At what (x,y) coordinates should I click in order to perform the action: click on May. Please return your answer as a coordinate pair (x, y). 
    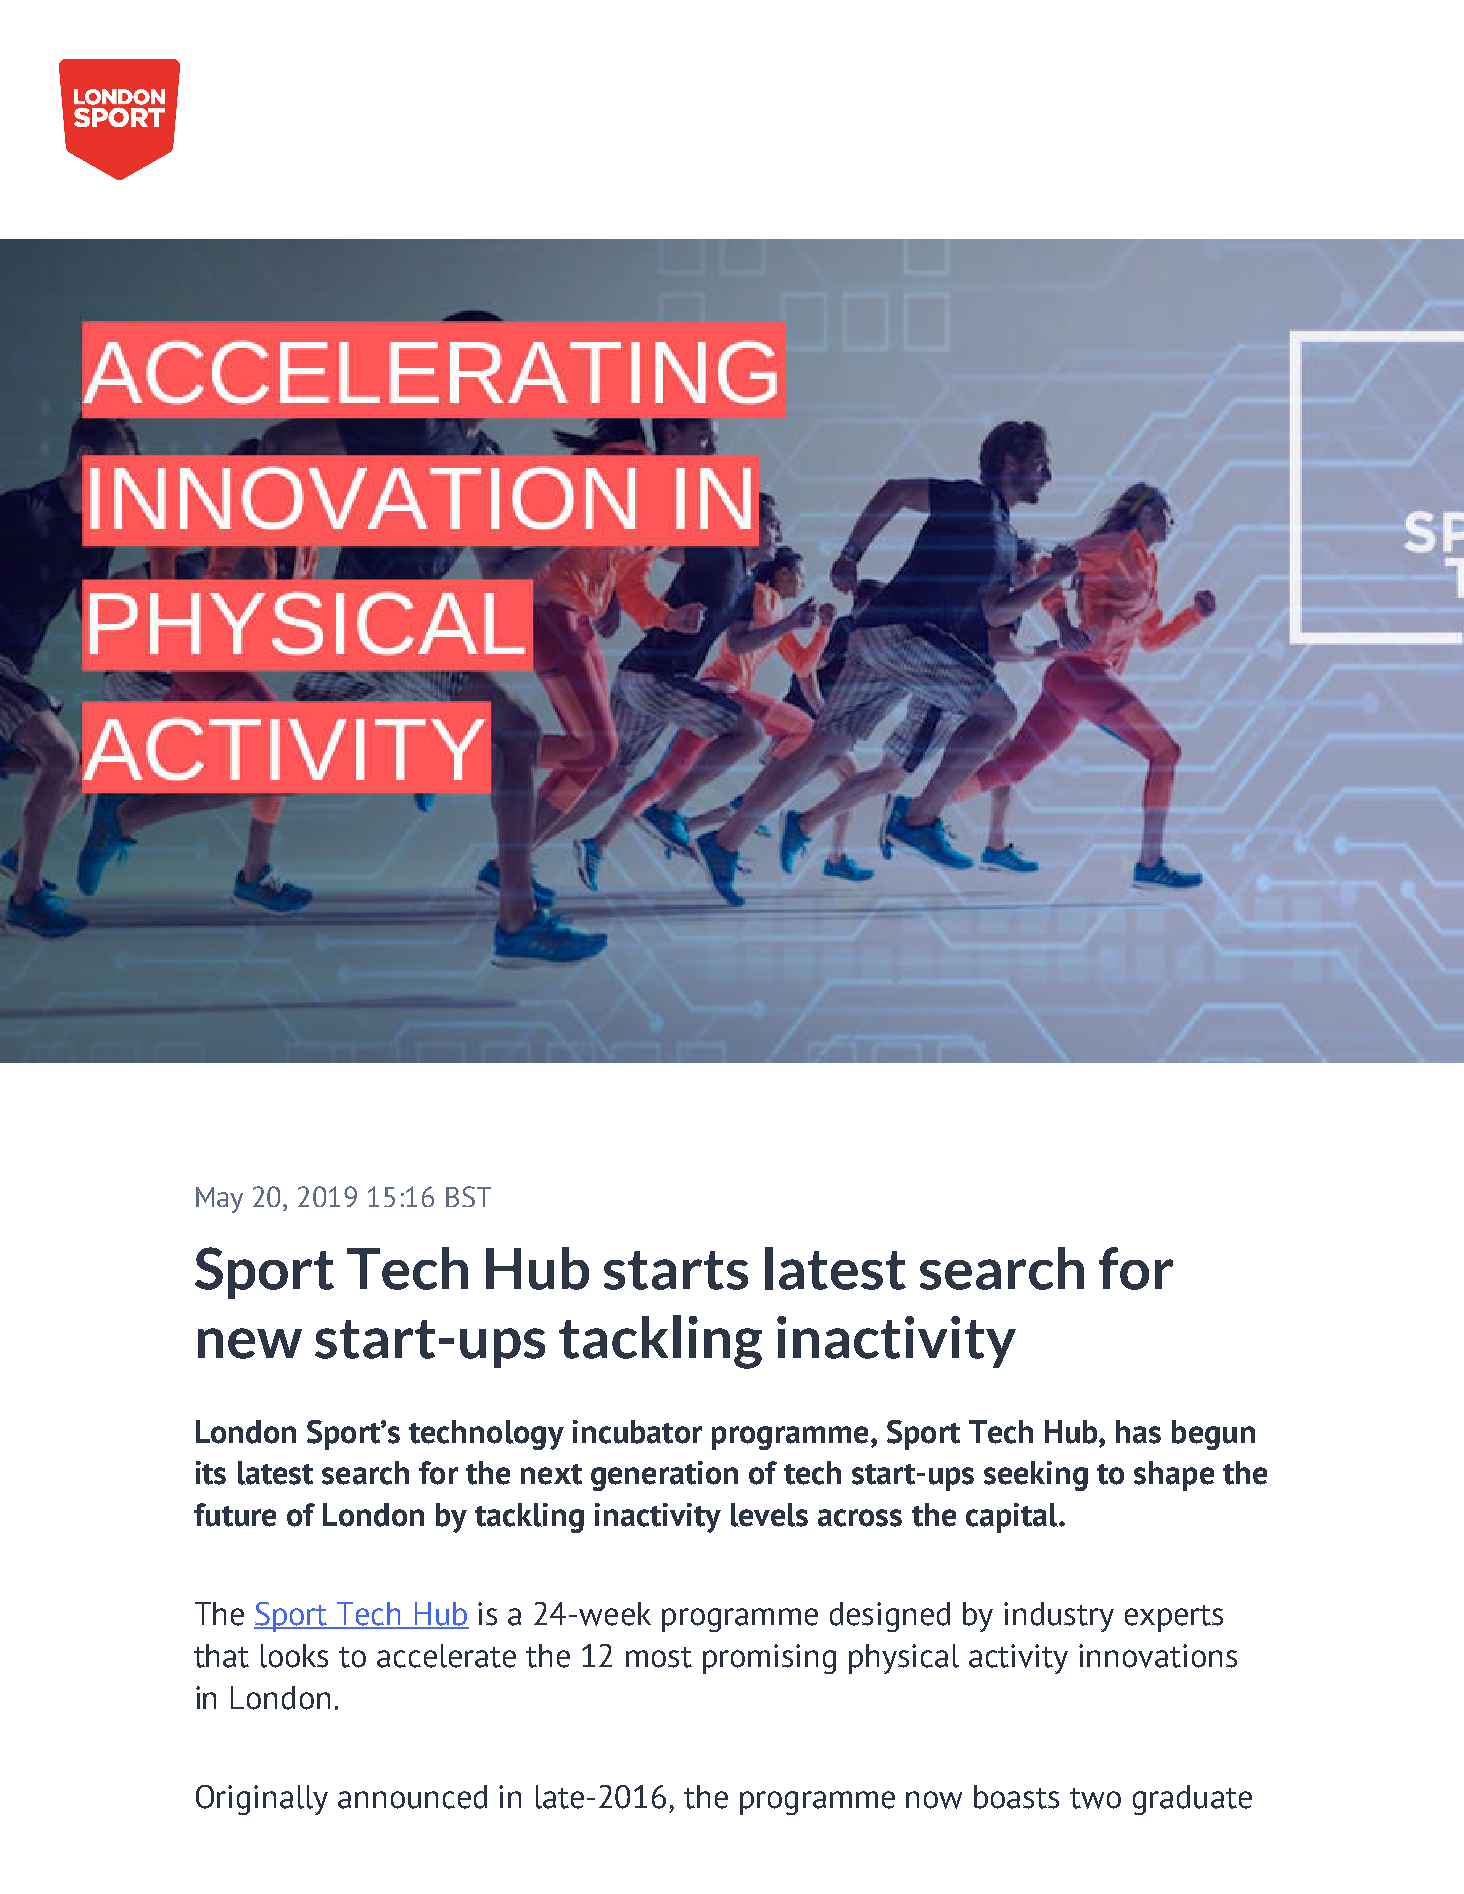
    Looking at the image, I should click on (219, 1200).
